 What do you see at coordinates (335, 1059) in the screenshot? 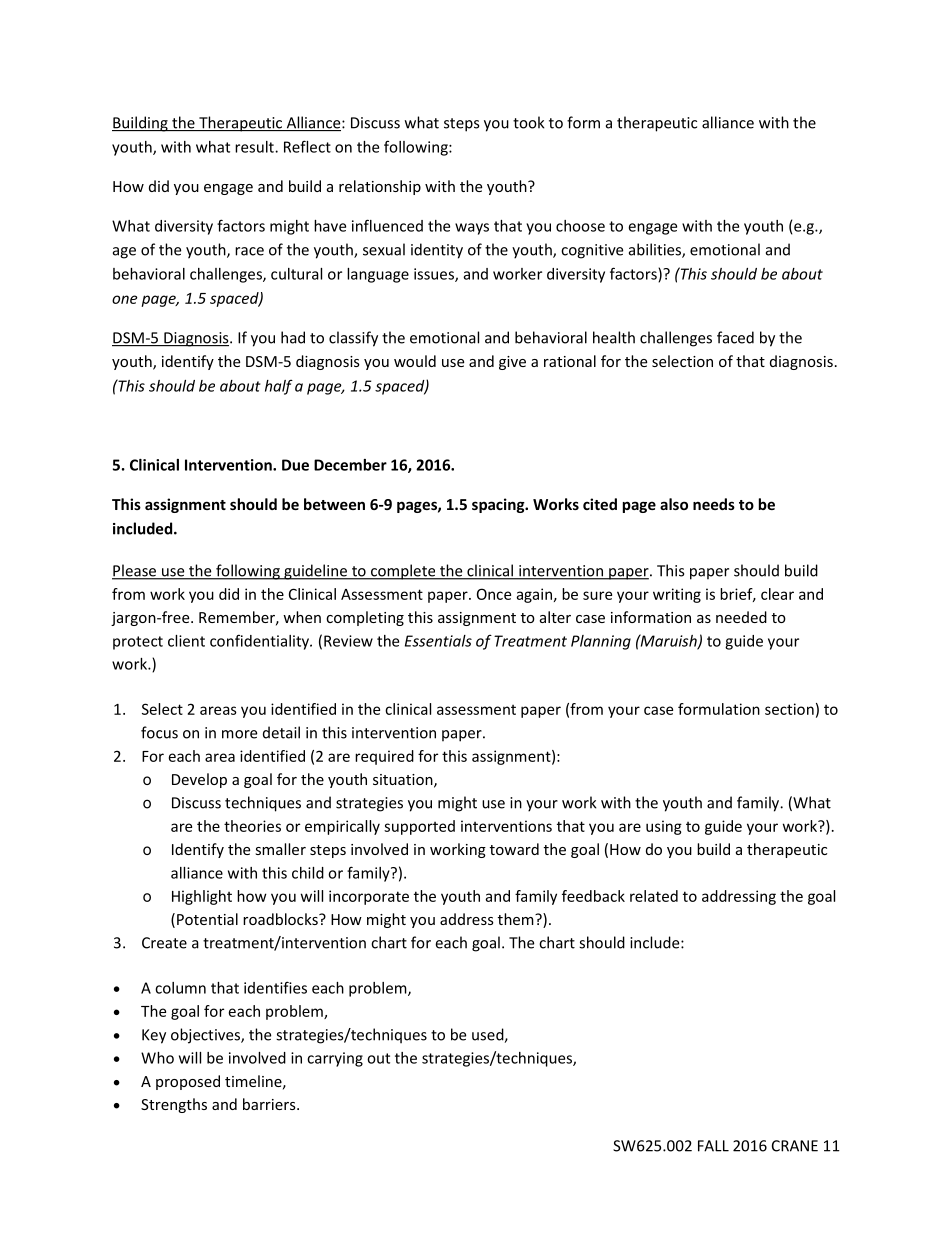
I see `carrying` at bounding box center [335, 1059].
